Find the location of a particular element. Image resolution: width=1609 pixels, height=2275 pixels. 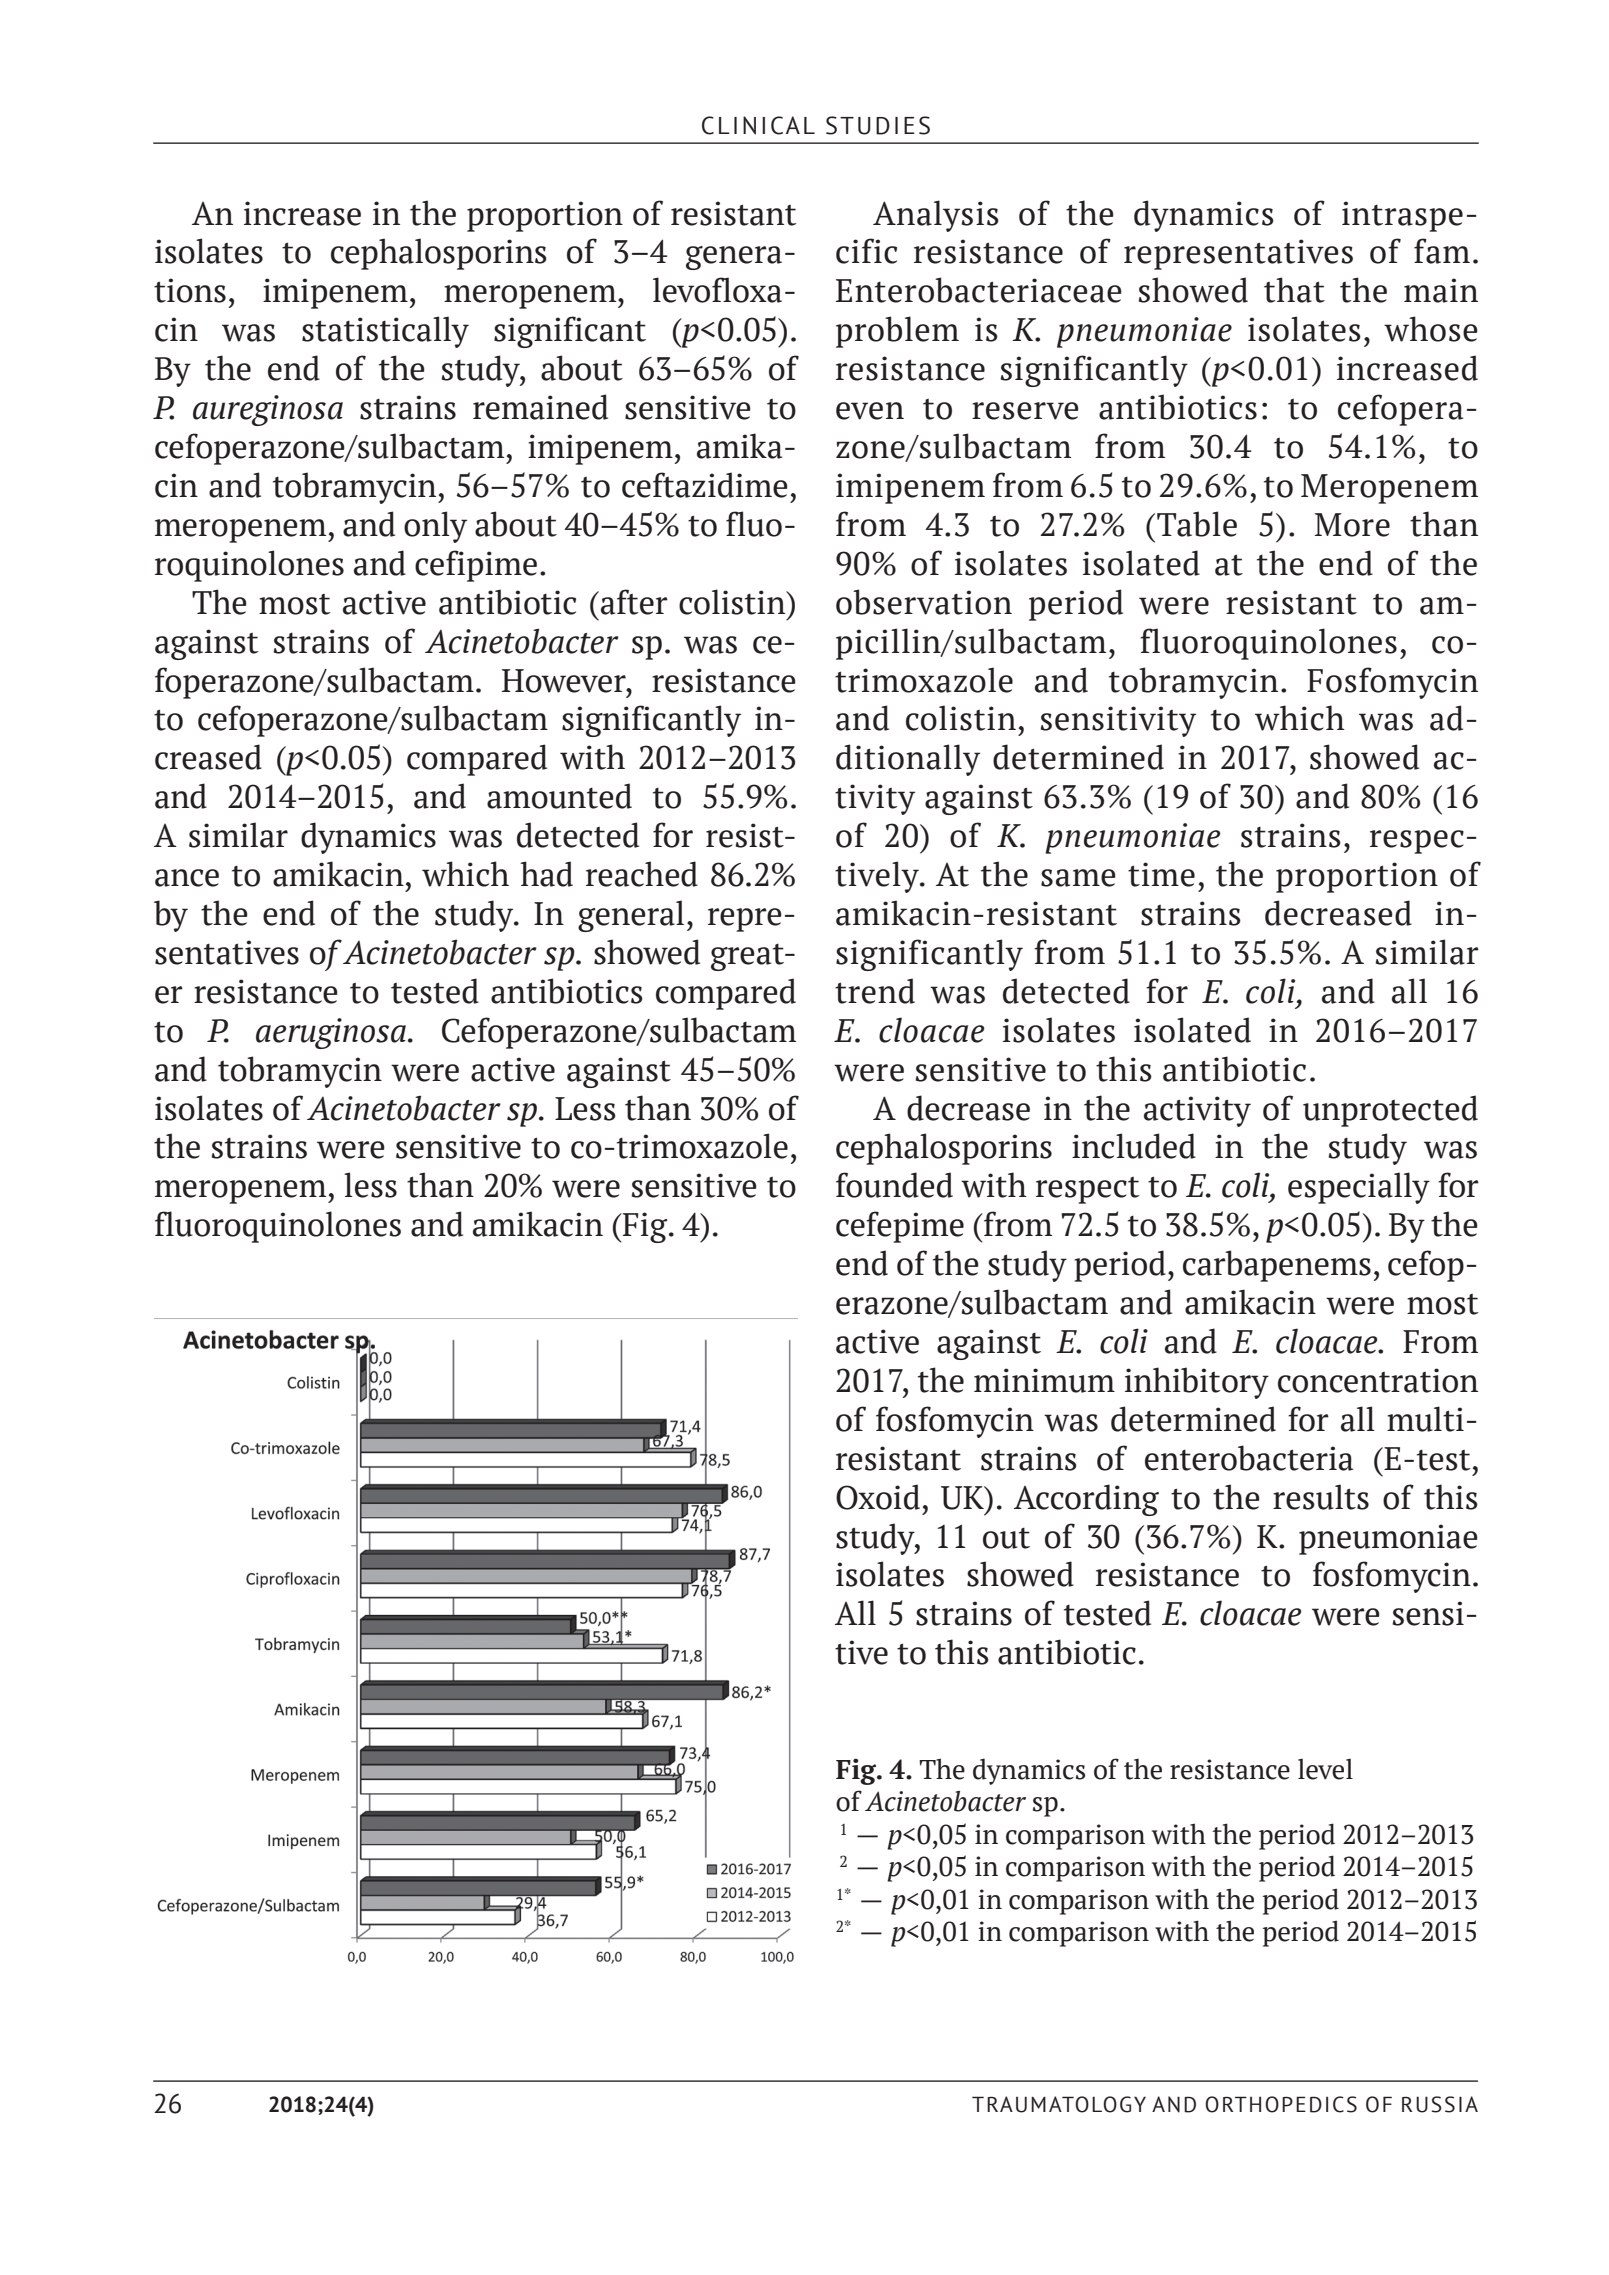

Traumatology is located at coordinates (1059, 2104).
